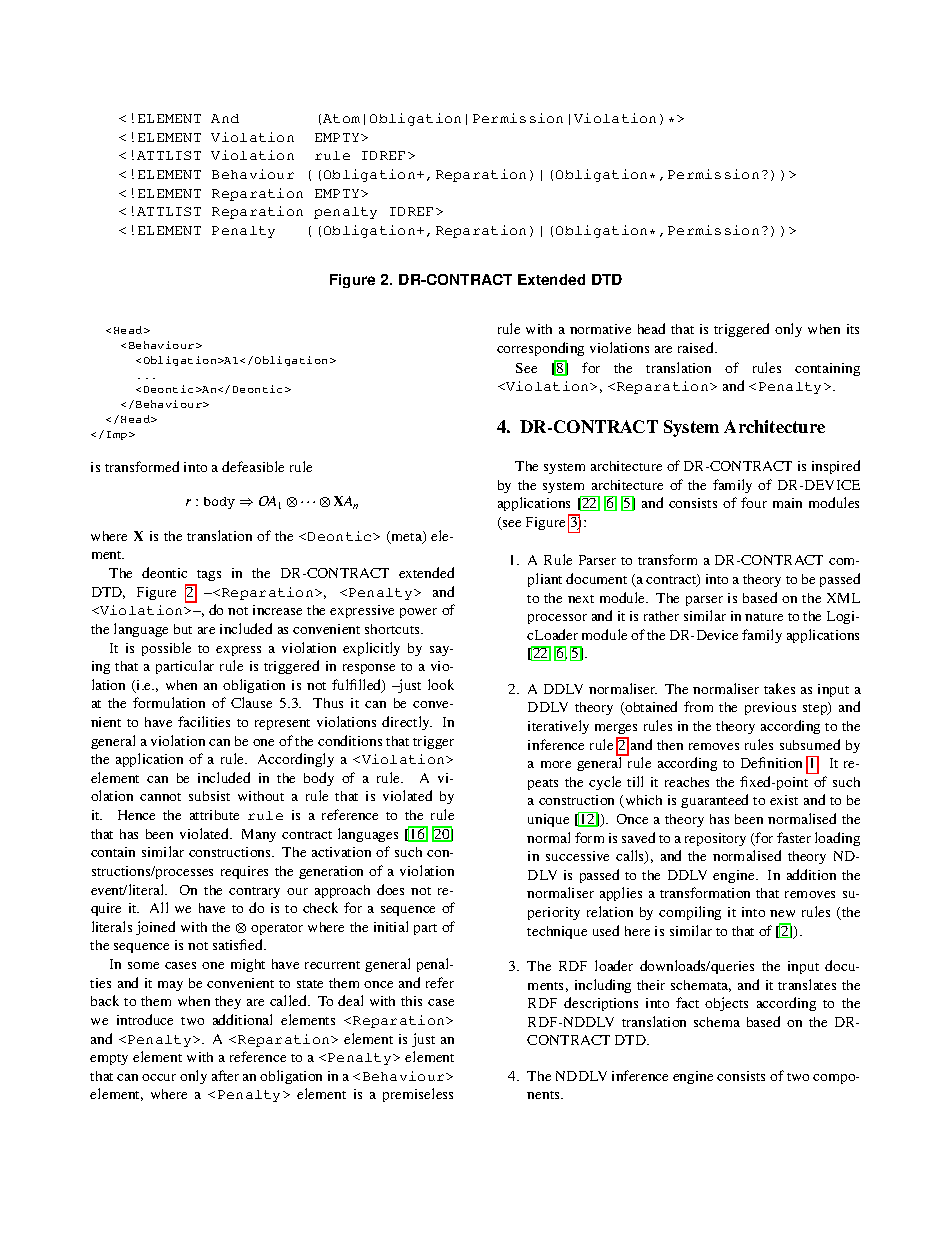 This document has height=1233, width=952. Describe the element at coordinates (118, 435) in the document. I see `Imp` at that location.
